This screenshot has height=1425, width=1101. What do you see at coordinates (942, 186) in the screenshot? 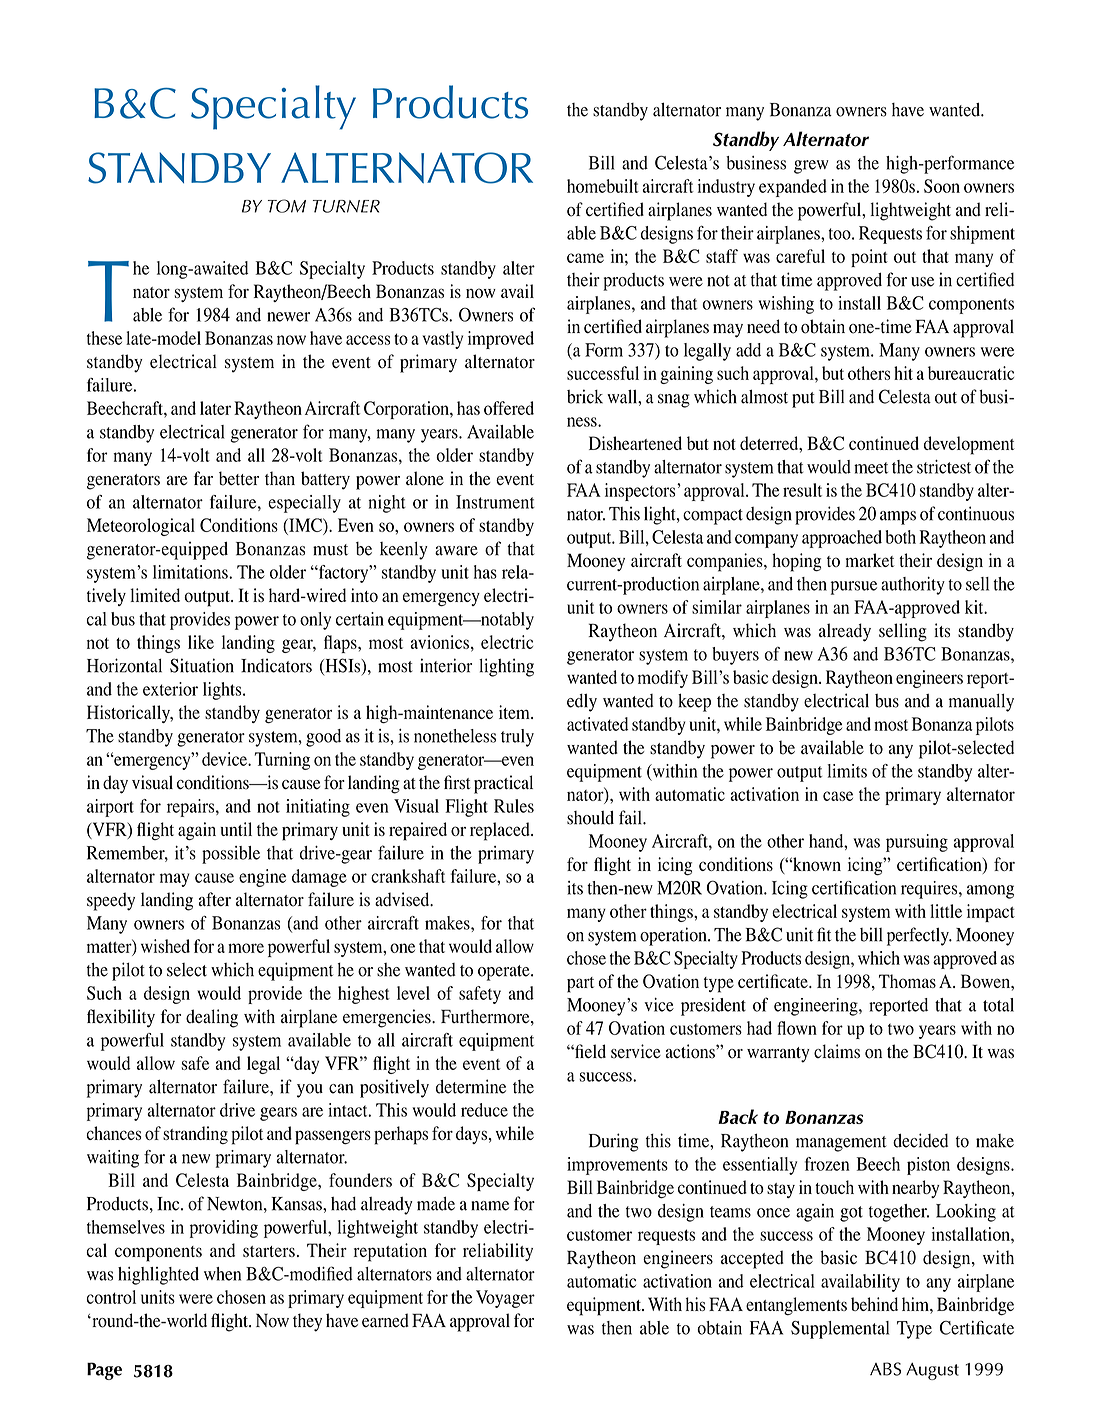
I see `Soon` at bounding box center [942, 186].
